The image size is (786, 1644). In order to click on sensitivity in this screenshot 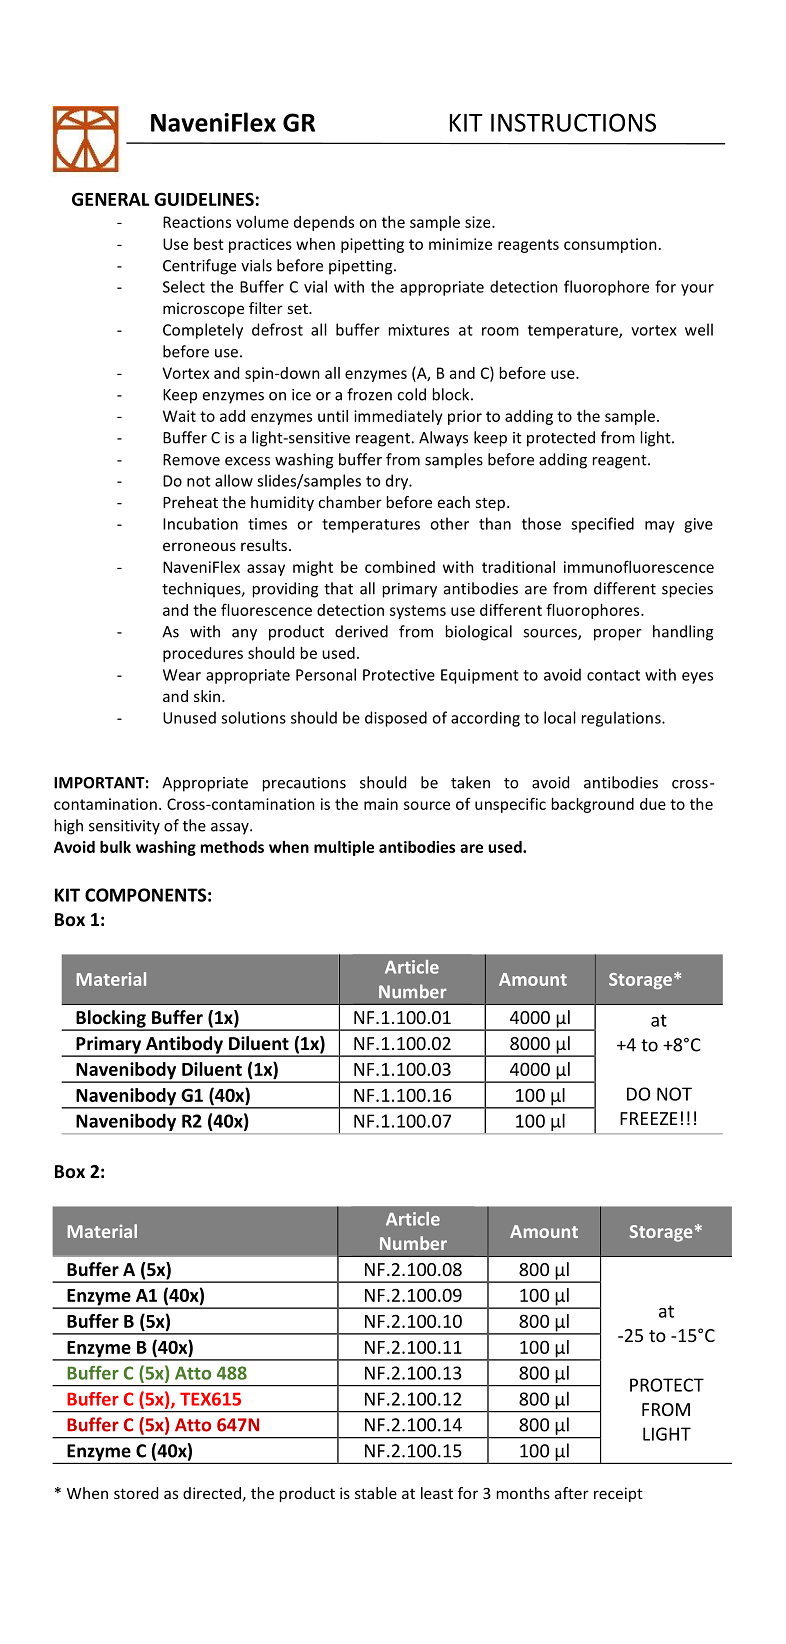, I will do `click(124, 827)`.
